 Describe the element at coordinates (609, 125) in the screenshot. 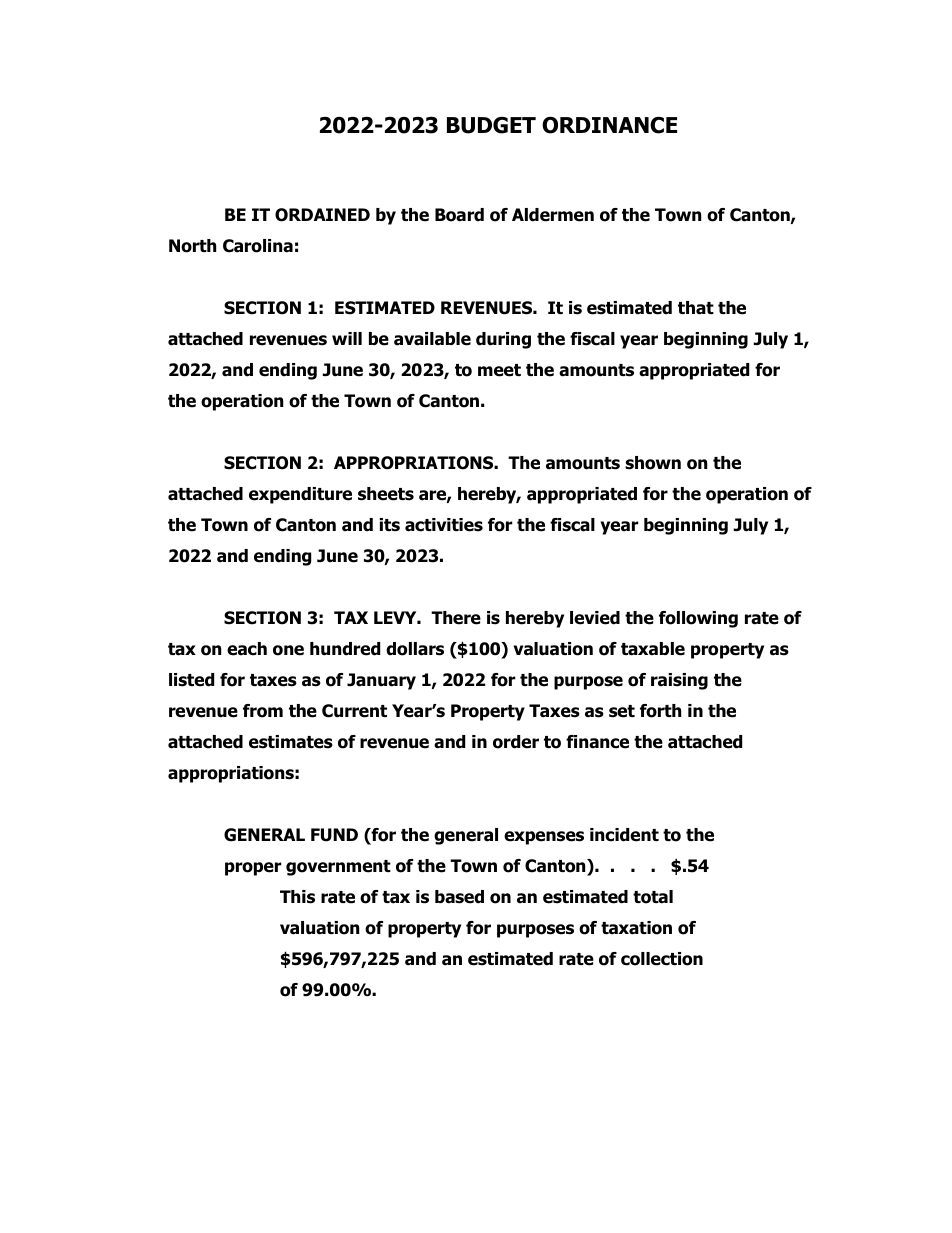

I see `ORDINANCE` at that location.
